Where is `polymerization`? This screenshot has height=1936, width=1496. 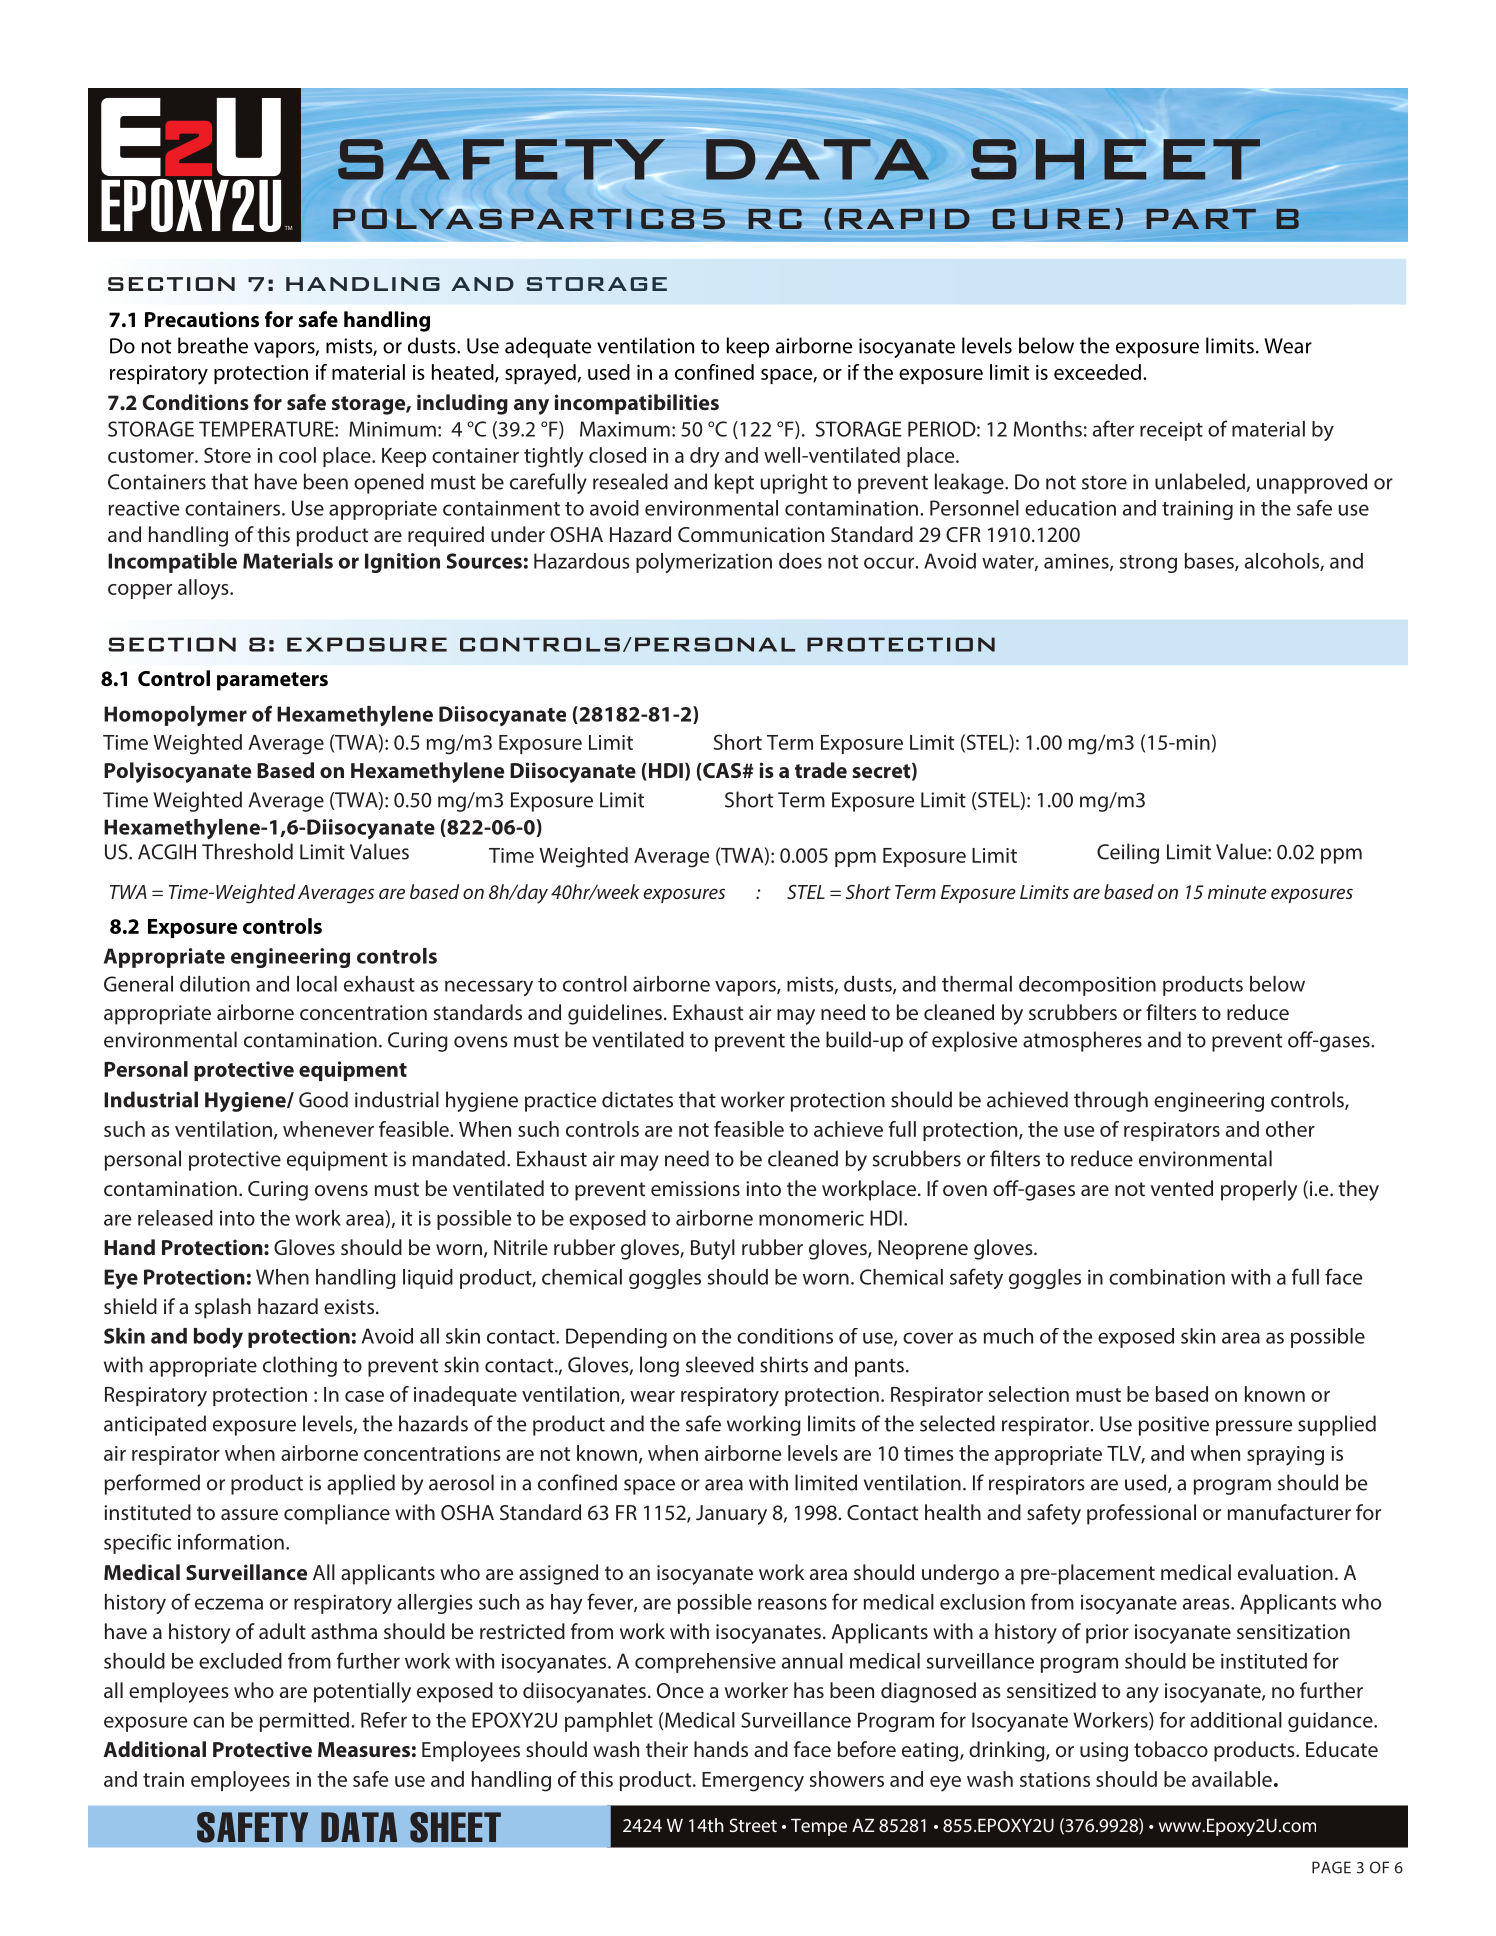
polymerization is located at coordinates (704, 563).
